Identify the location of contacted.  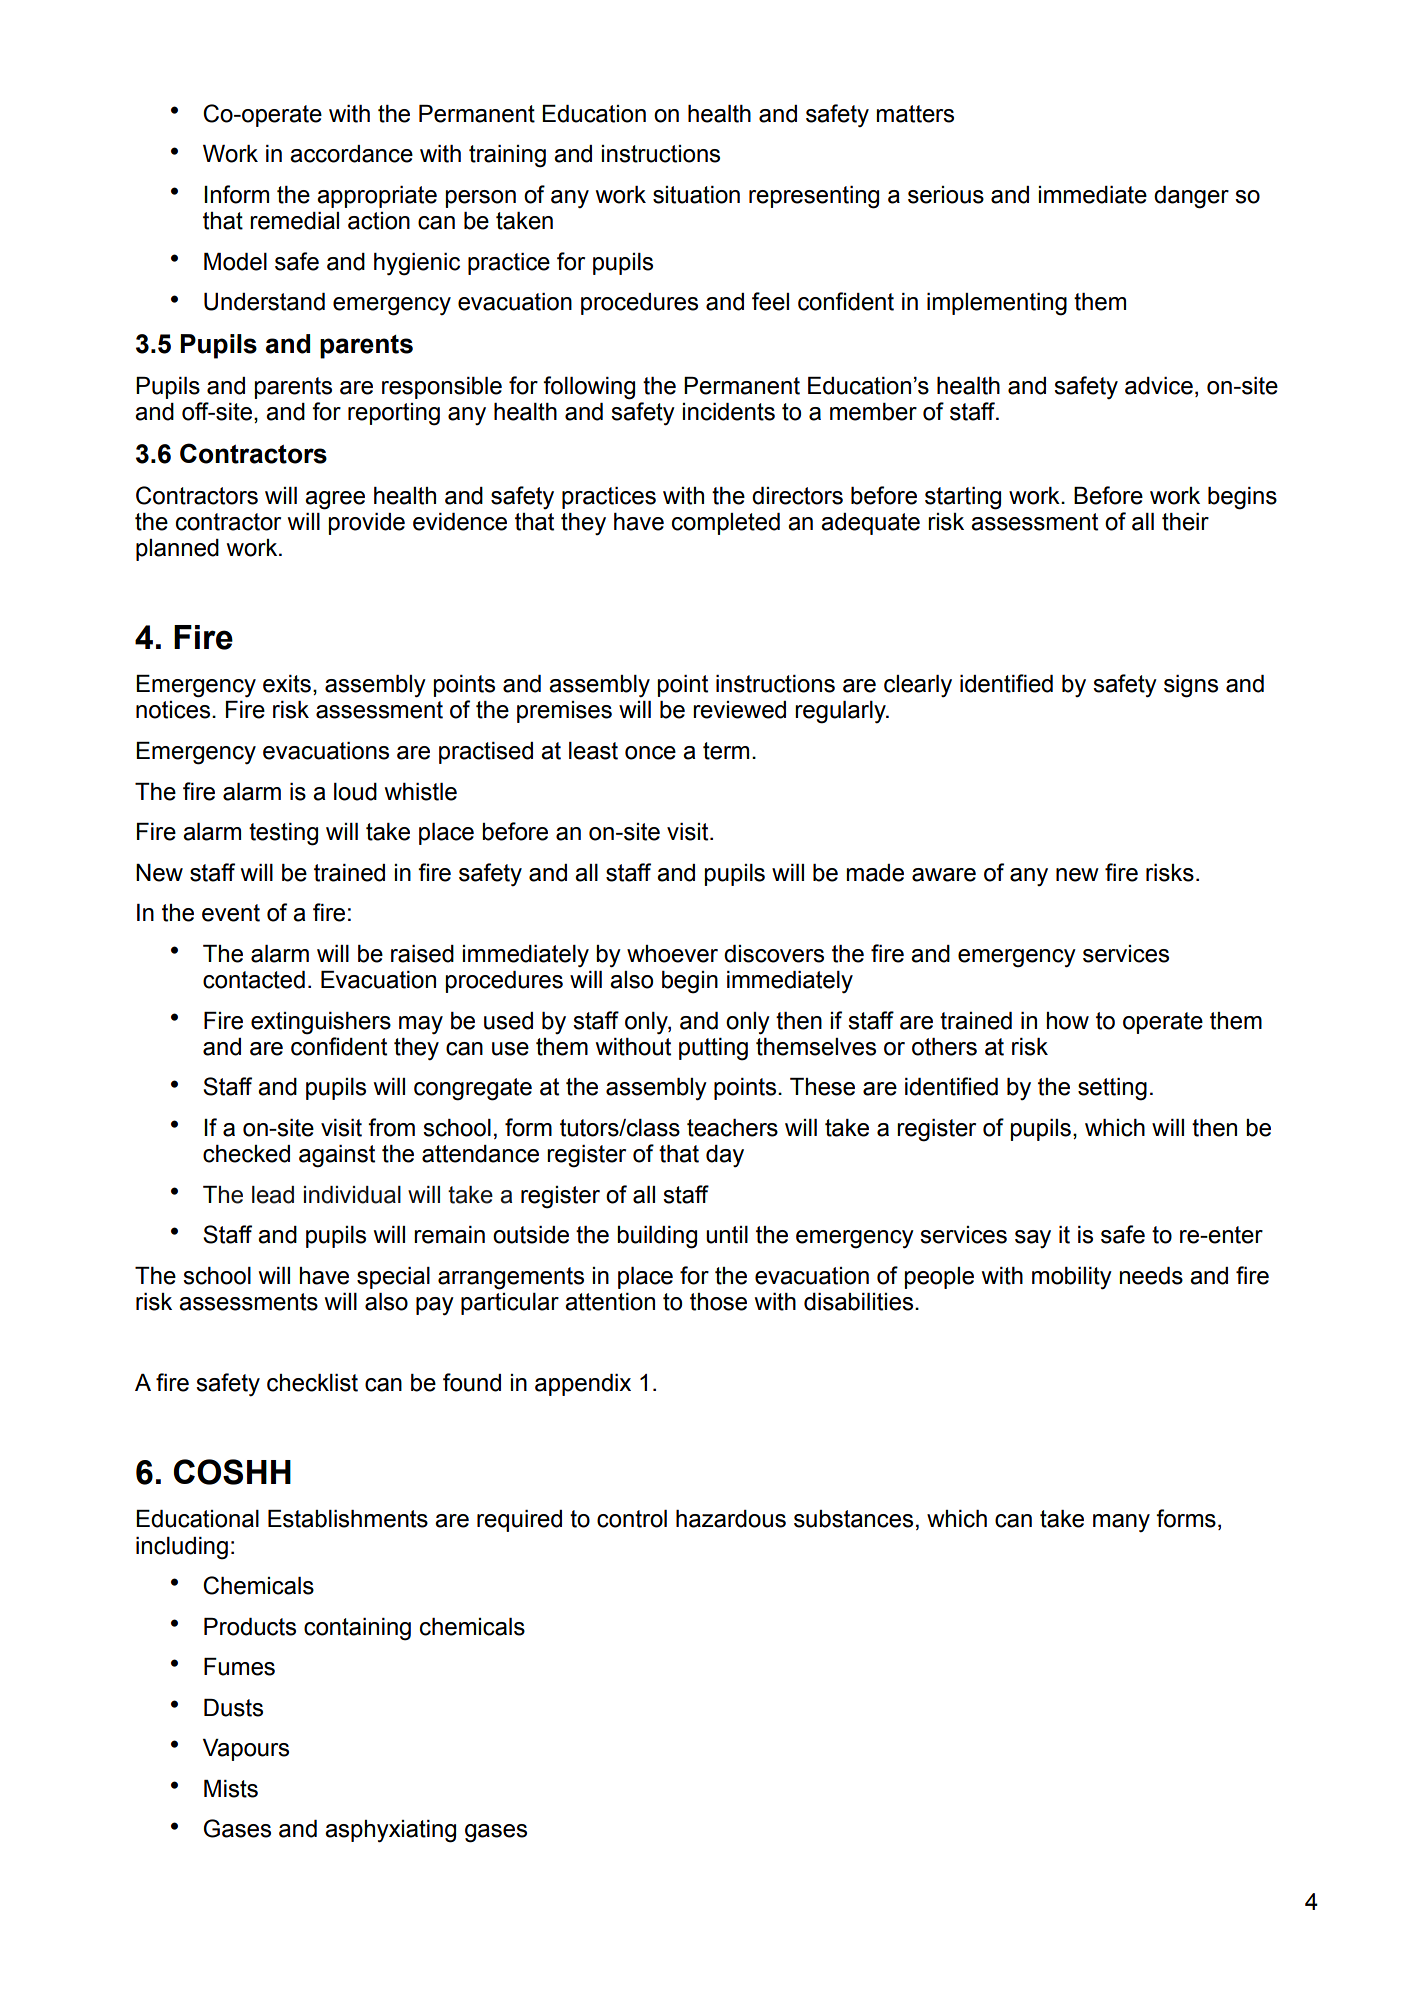
(254, 980).
